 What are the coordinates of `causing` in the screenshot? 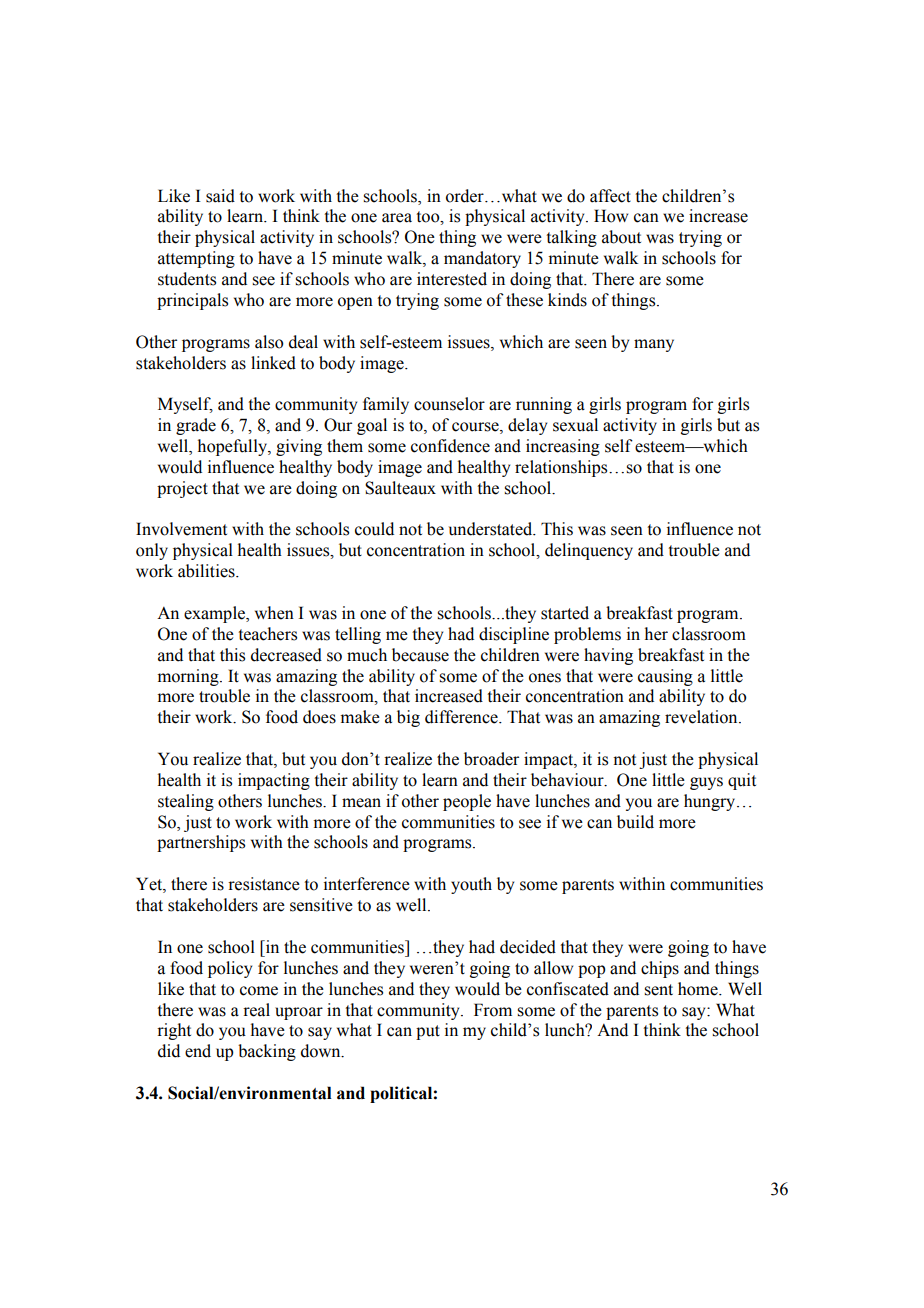 It's located at (665, 677).
